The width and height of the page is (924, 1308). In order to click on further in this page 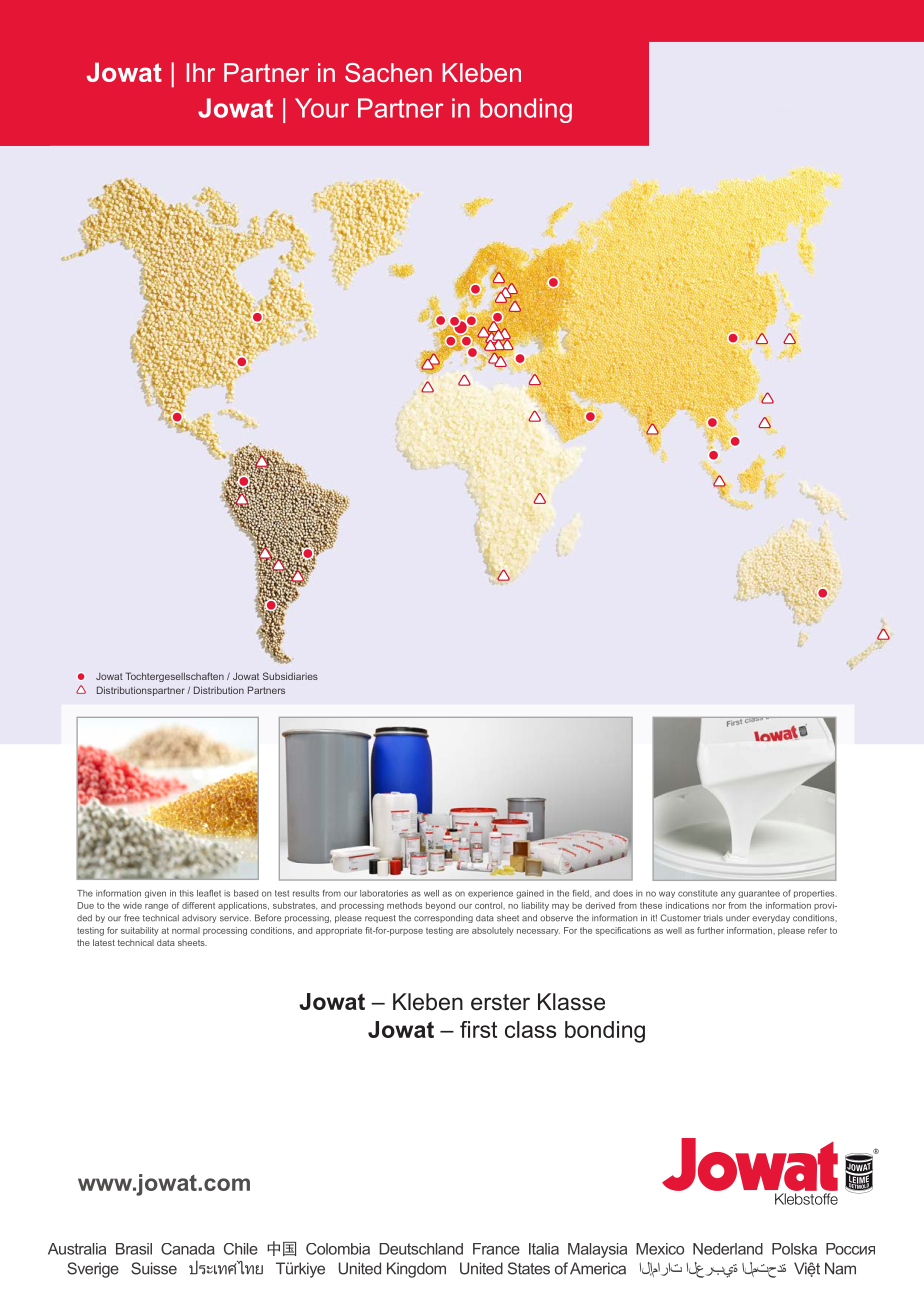, I will do `click(710, 930)`.
